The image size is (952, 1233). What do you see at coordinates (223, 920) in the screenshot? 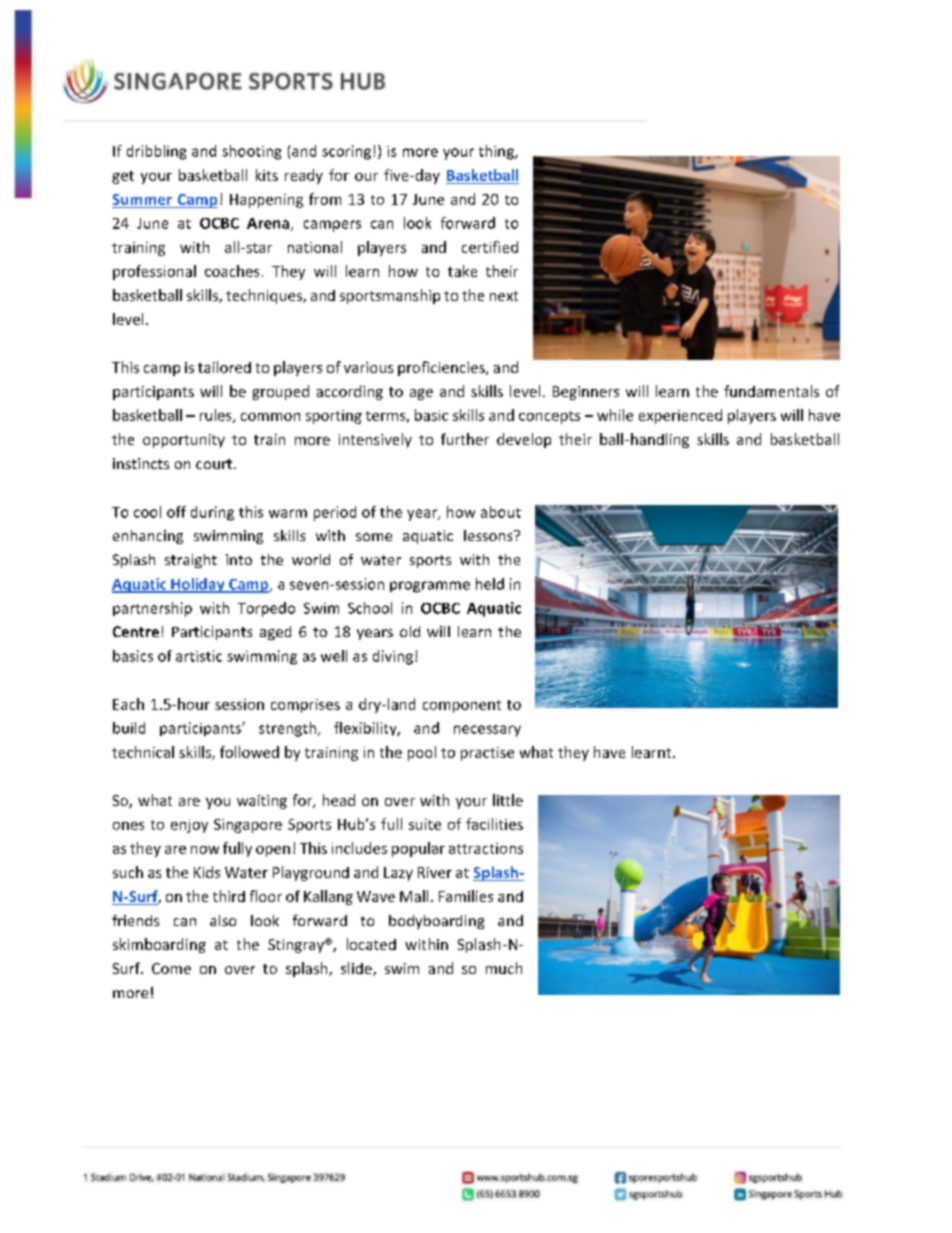
I see `also` at bounding box center [223, 920].
